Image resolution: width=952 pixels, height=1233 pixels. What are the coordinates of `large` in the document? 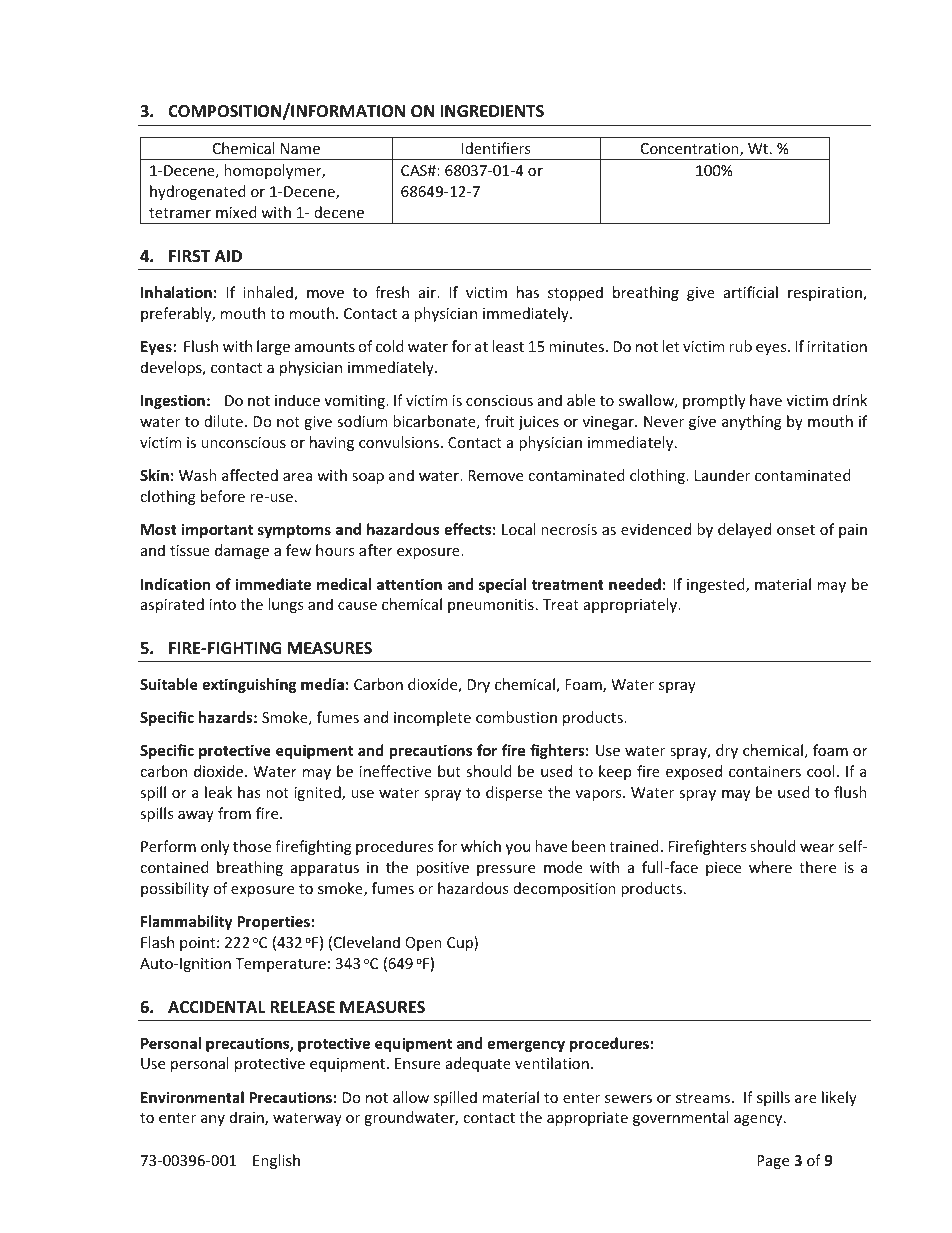 It's located at (273, 347).
